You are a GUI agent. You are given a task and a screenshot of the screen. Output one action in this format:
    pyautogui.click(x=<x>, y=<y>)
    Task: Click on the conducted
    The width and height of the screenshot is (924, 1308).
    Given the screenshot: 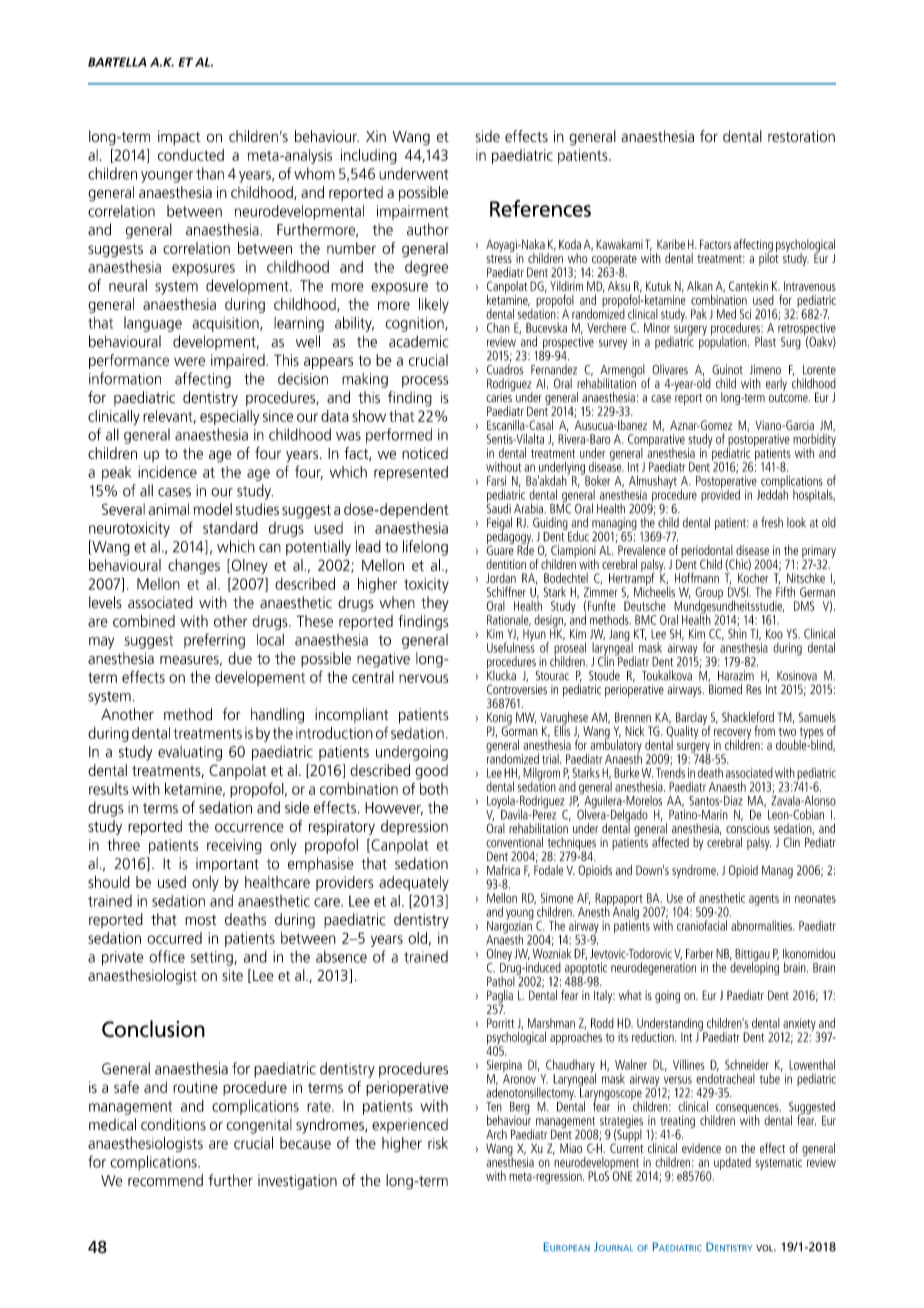 What is the action you would take?
    pyautogui.click(x=191, y=155)
